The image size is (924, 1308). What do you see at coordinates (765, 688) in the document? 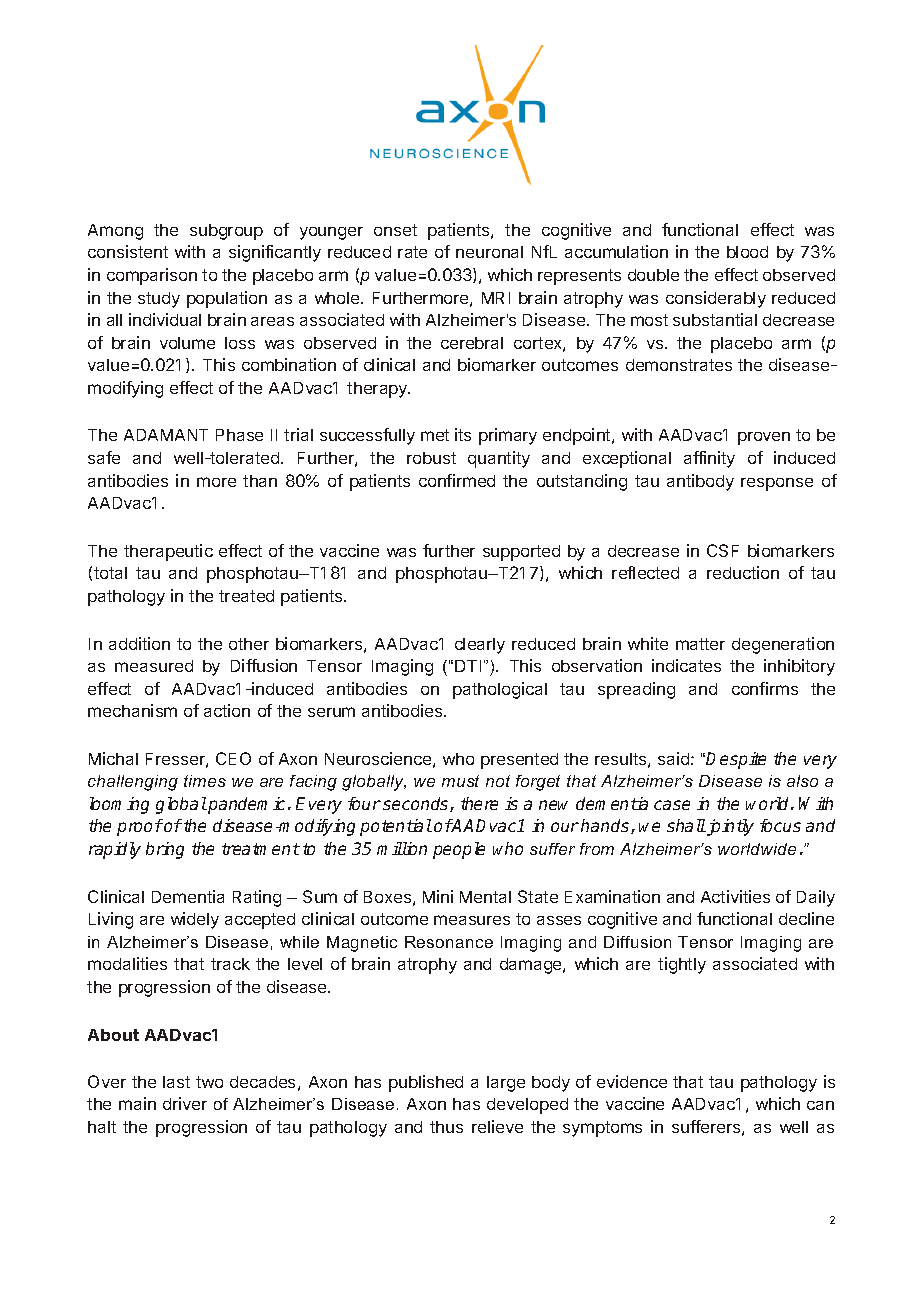
I see `confirms` at bounding box center [765, 688].
